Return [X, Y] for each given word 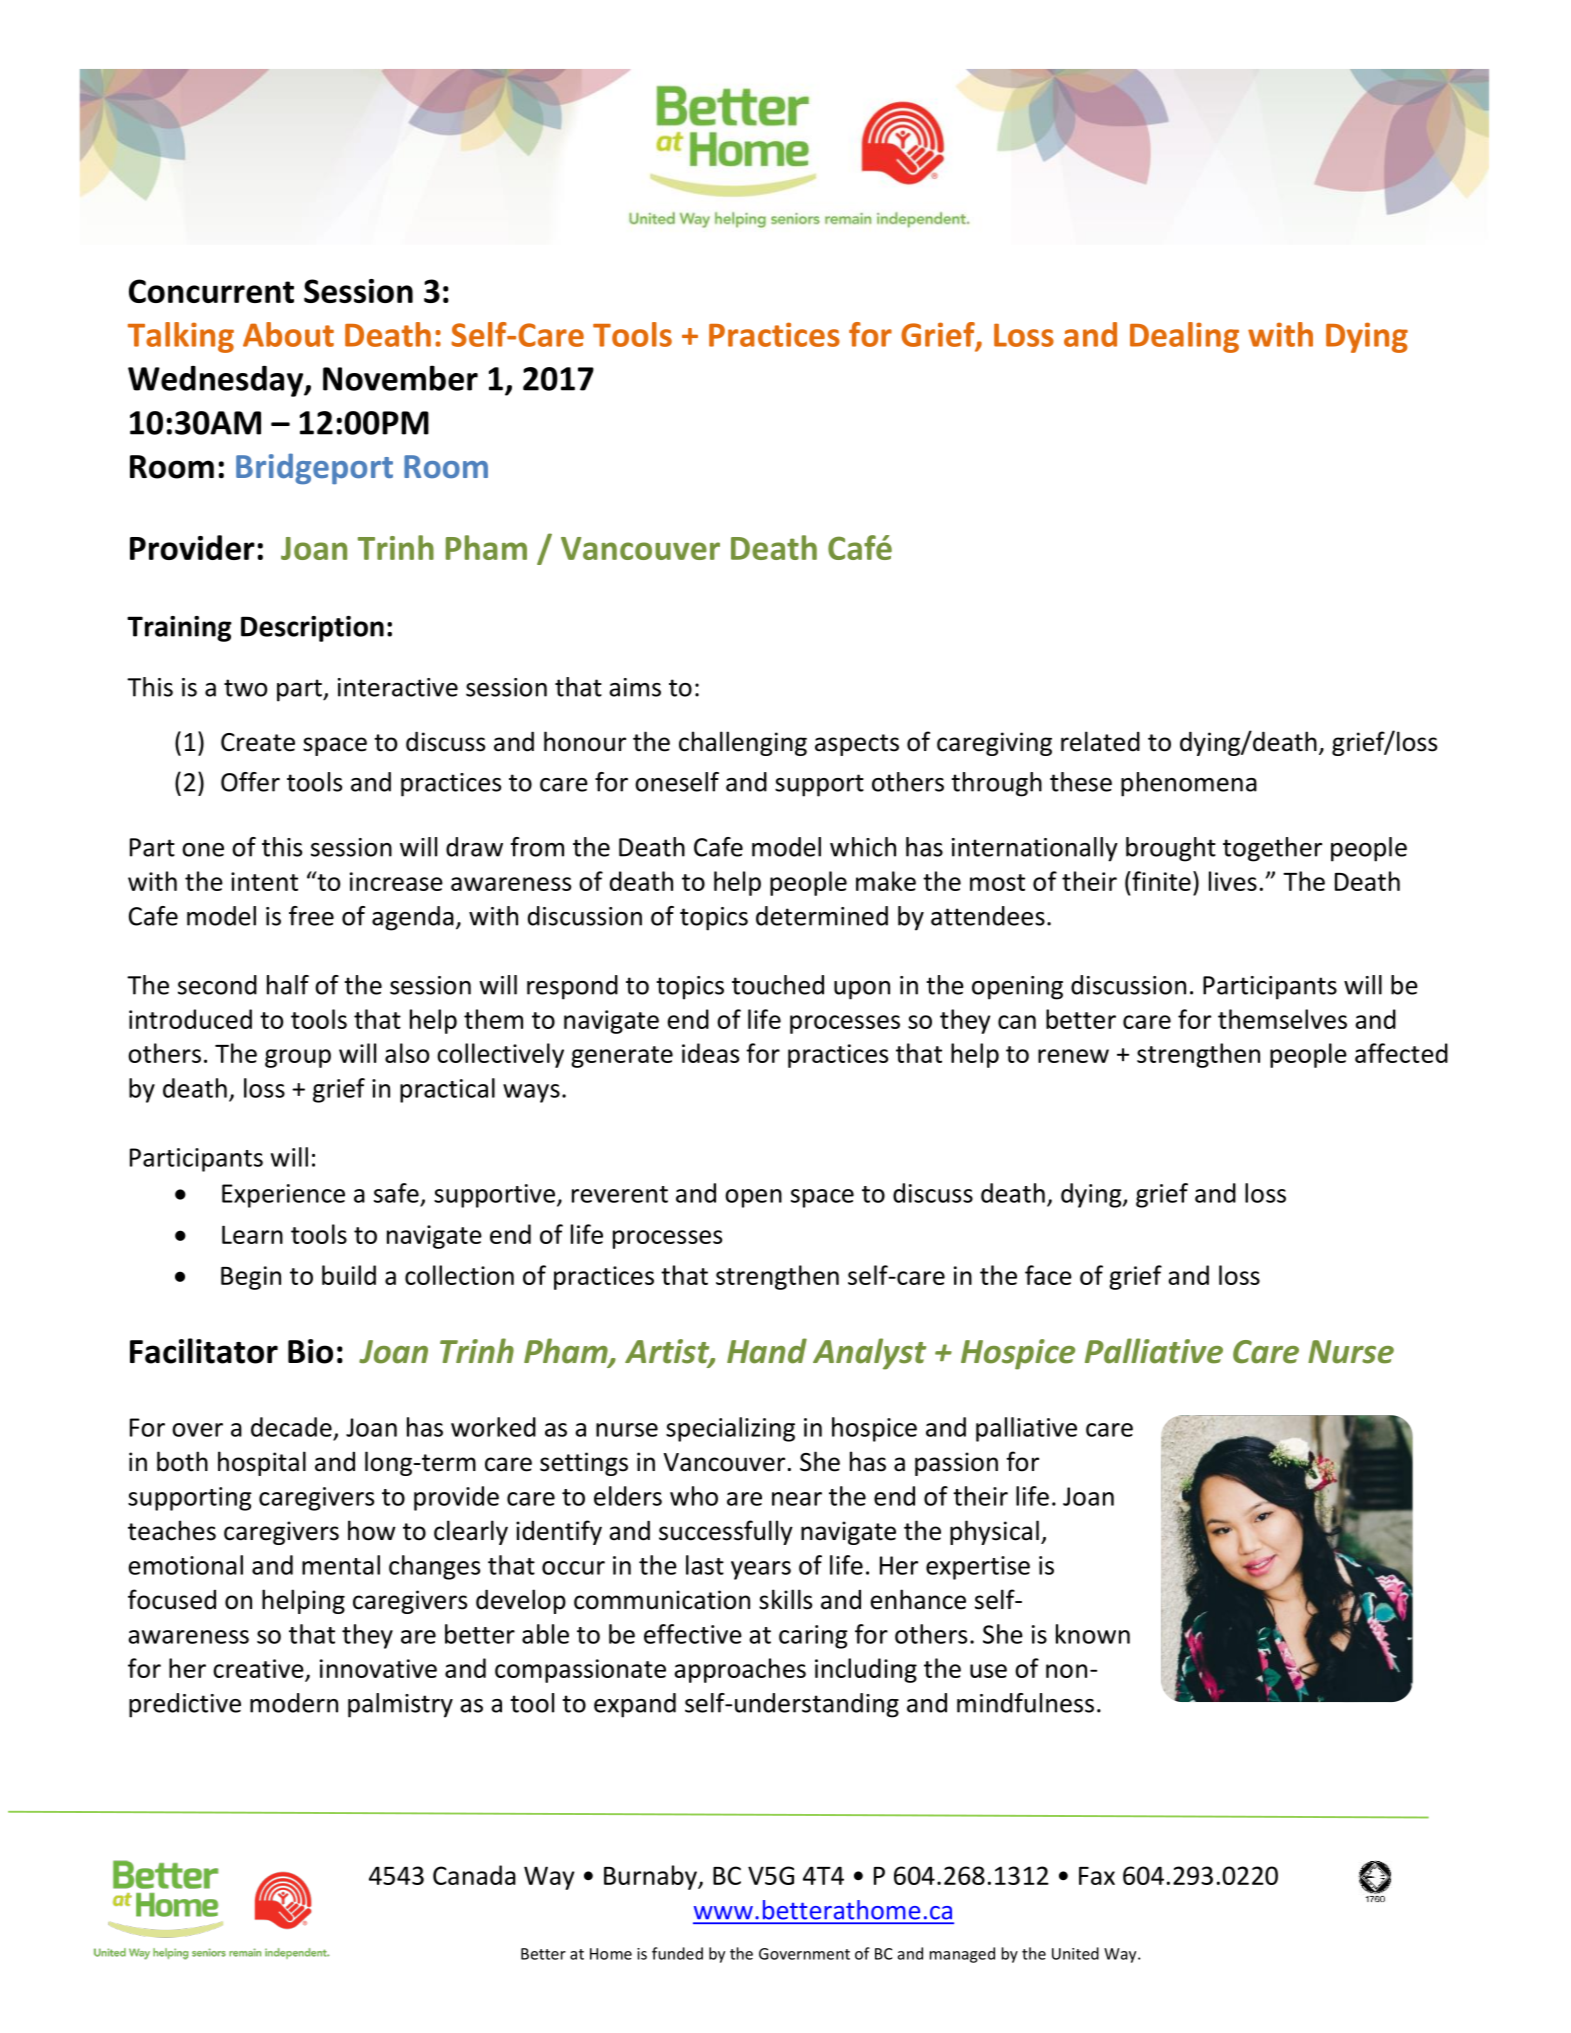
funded [677, 1953]
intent [264, 881]
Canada [474, 1875]
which [863, 847]
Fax [1097, 1876]
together [1272, 849]
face [1048, 1275]
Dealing [1184, 337]
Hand [767, 1351]
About [288, 334]
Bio [310, 1351]
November [400, 378]
